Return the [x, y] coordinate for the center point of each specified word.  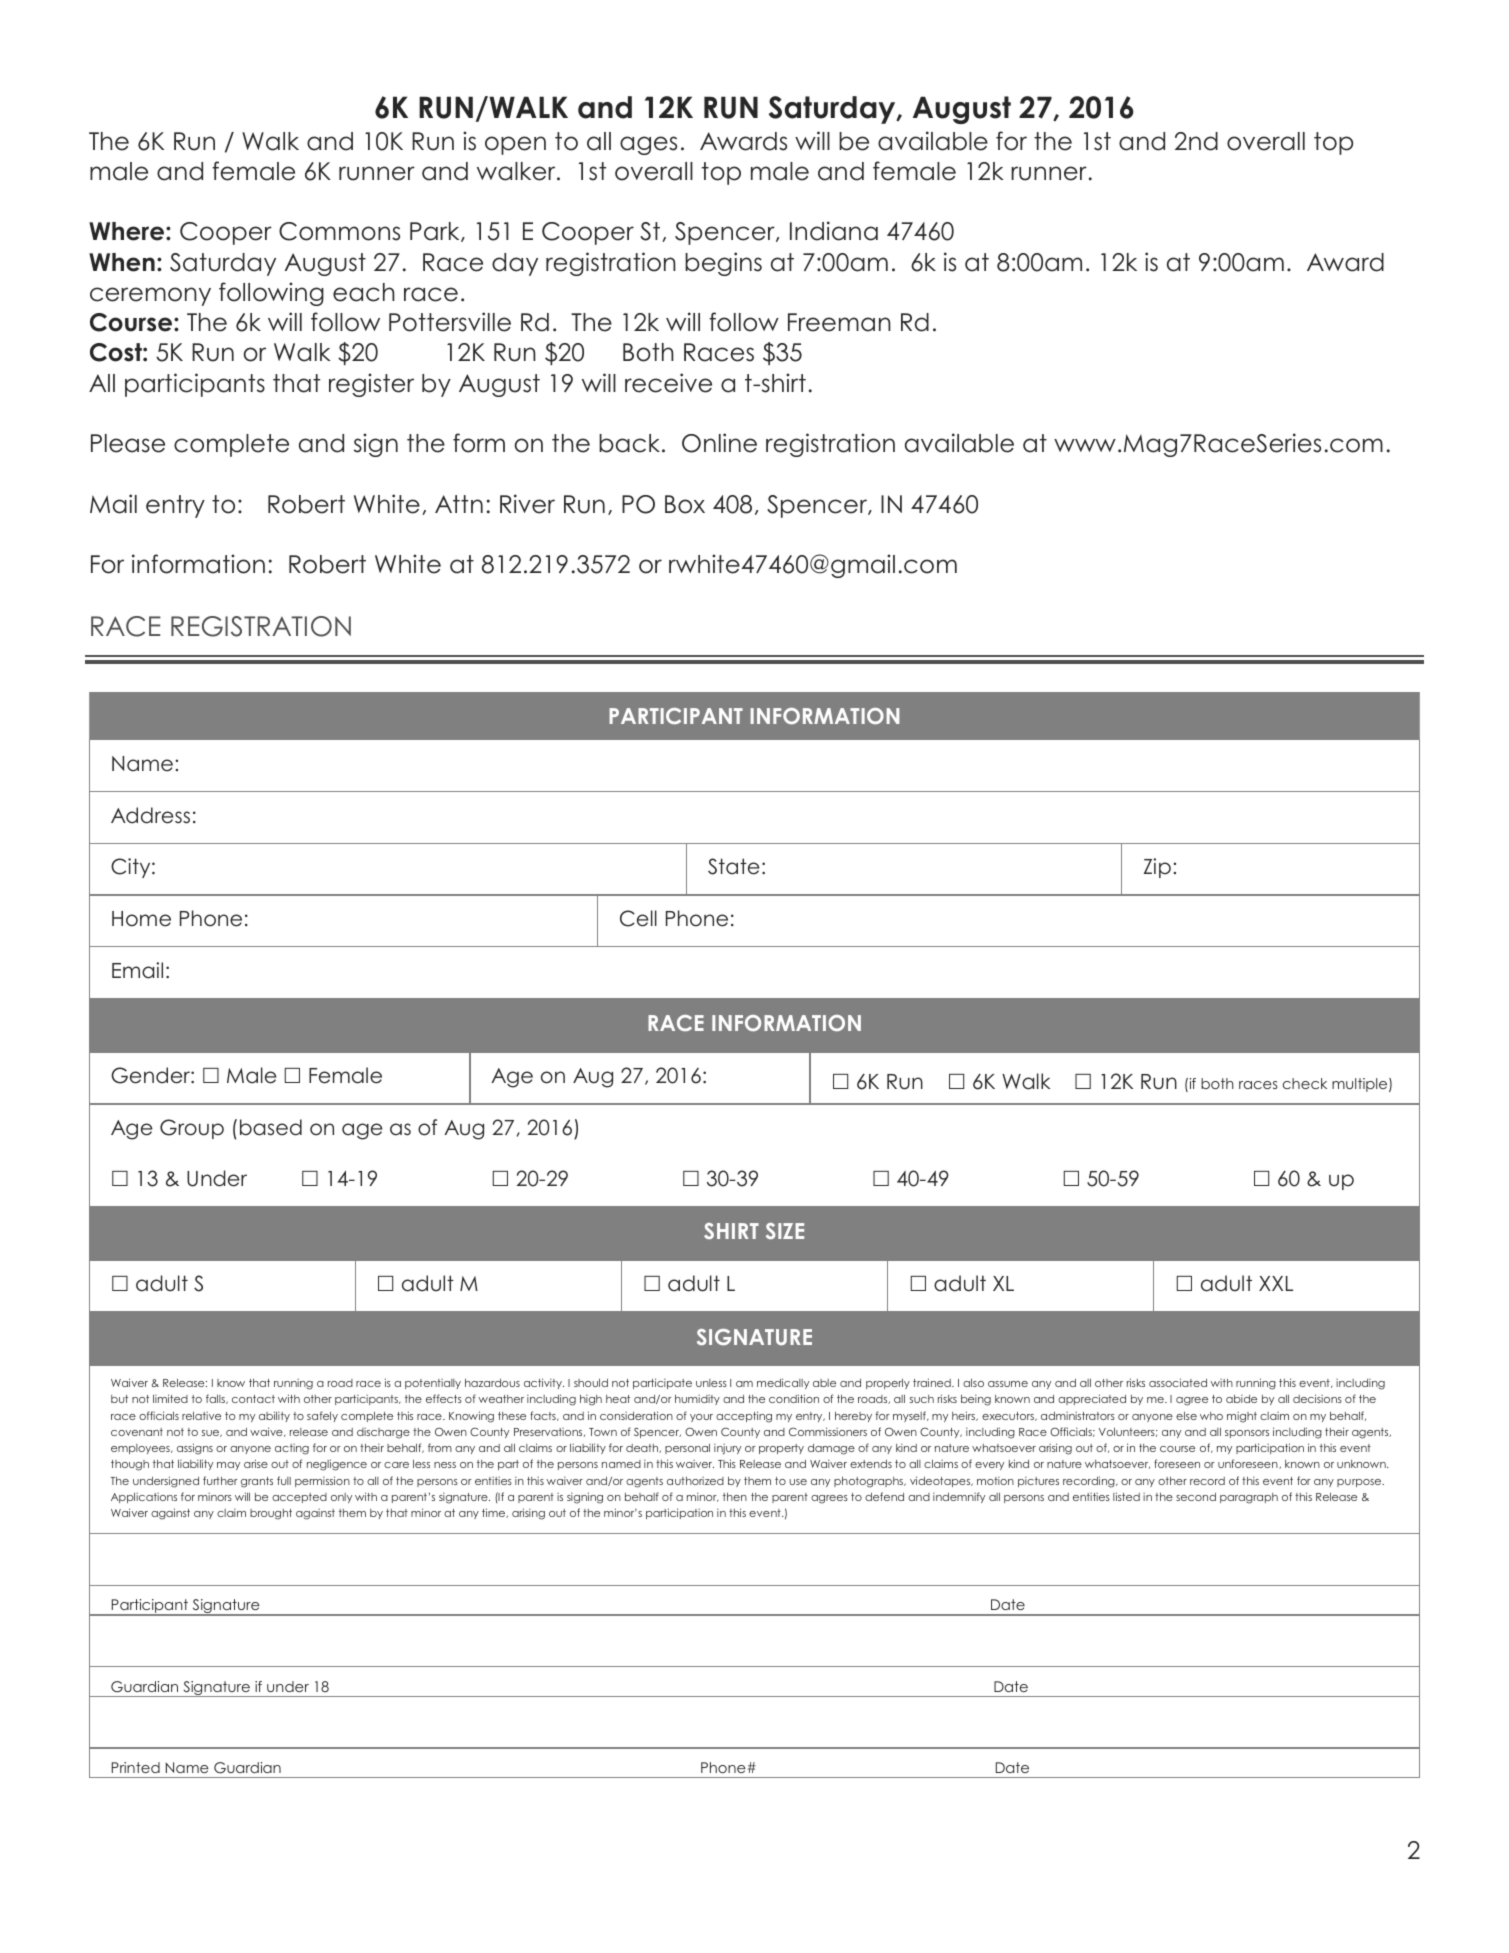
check [1305, 1083]
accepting [744, 1417]
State [734, 866]
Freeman [839, 322]
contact [253, 1399]
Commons [339, 231]
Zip [1157, 868]
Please [128, 443]
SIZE [785, 1231]
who [1211, 1416]
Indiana [834, 231]
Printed [136, 1767]
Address [150, 815]
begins [723, 264]
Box [685, 504]
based [271, 1127]
